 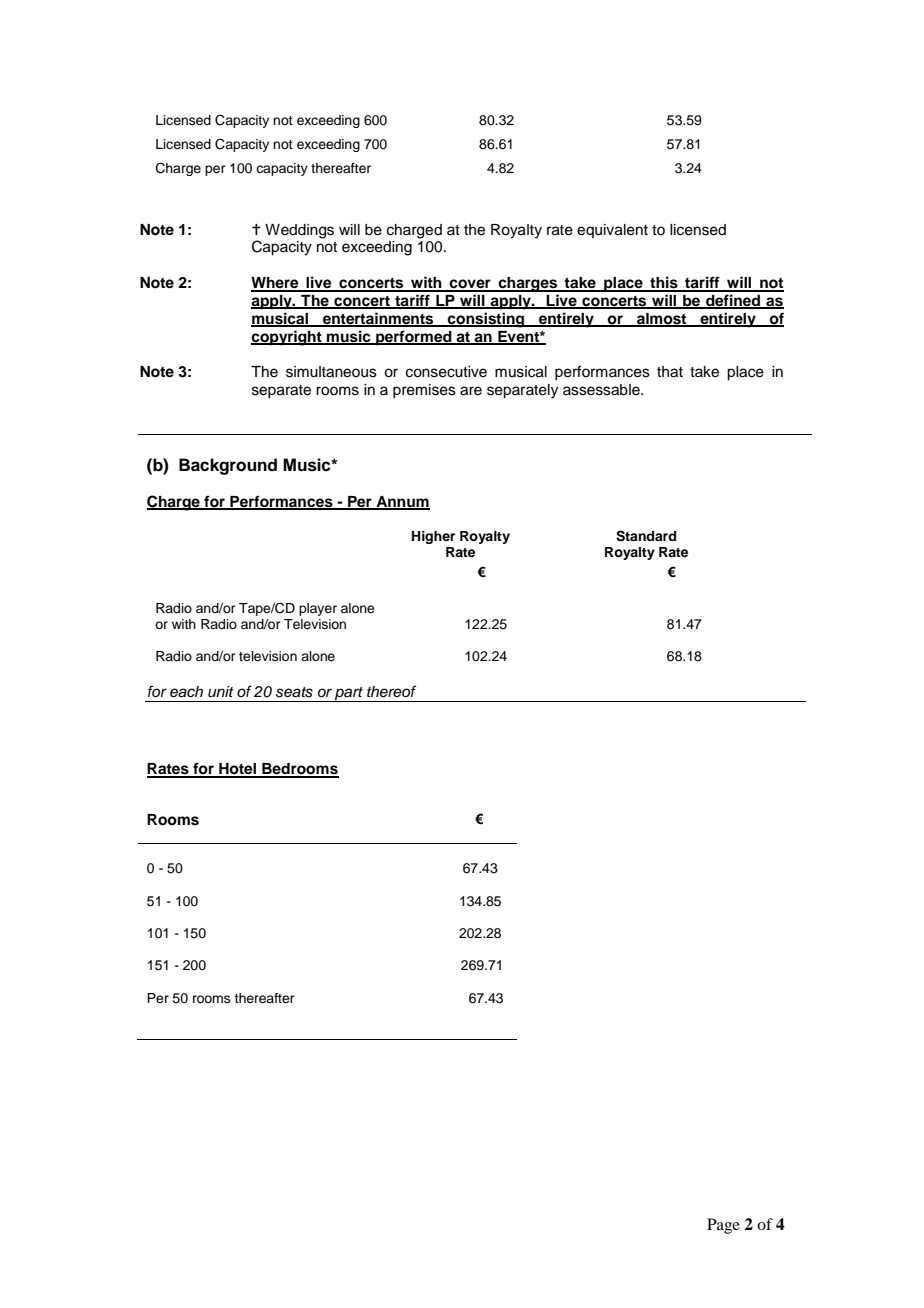 I want to click on Hotel, so click(x=238, y=770).
